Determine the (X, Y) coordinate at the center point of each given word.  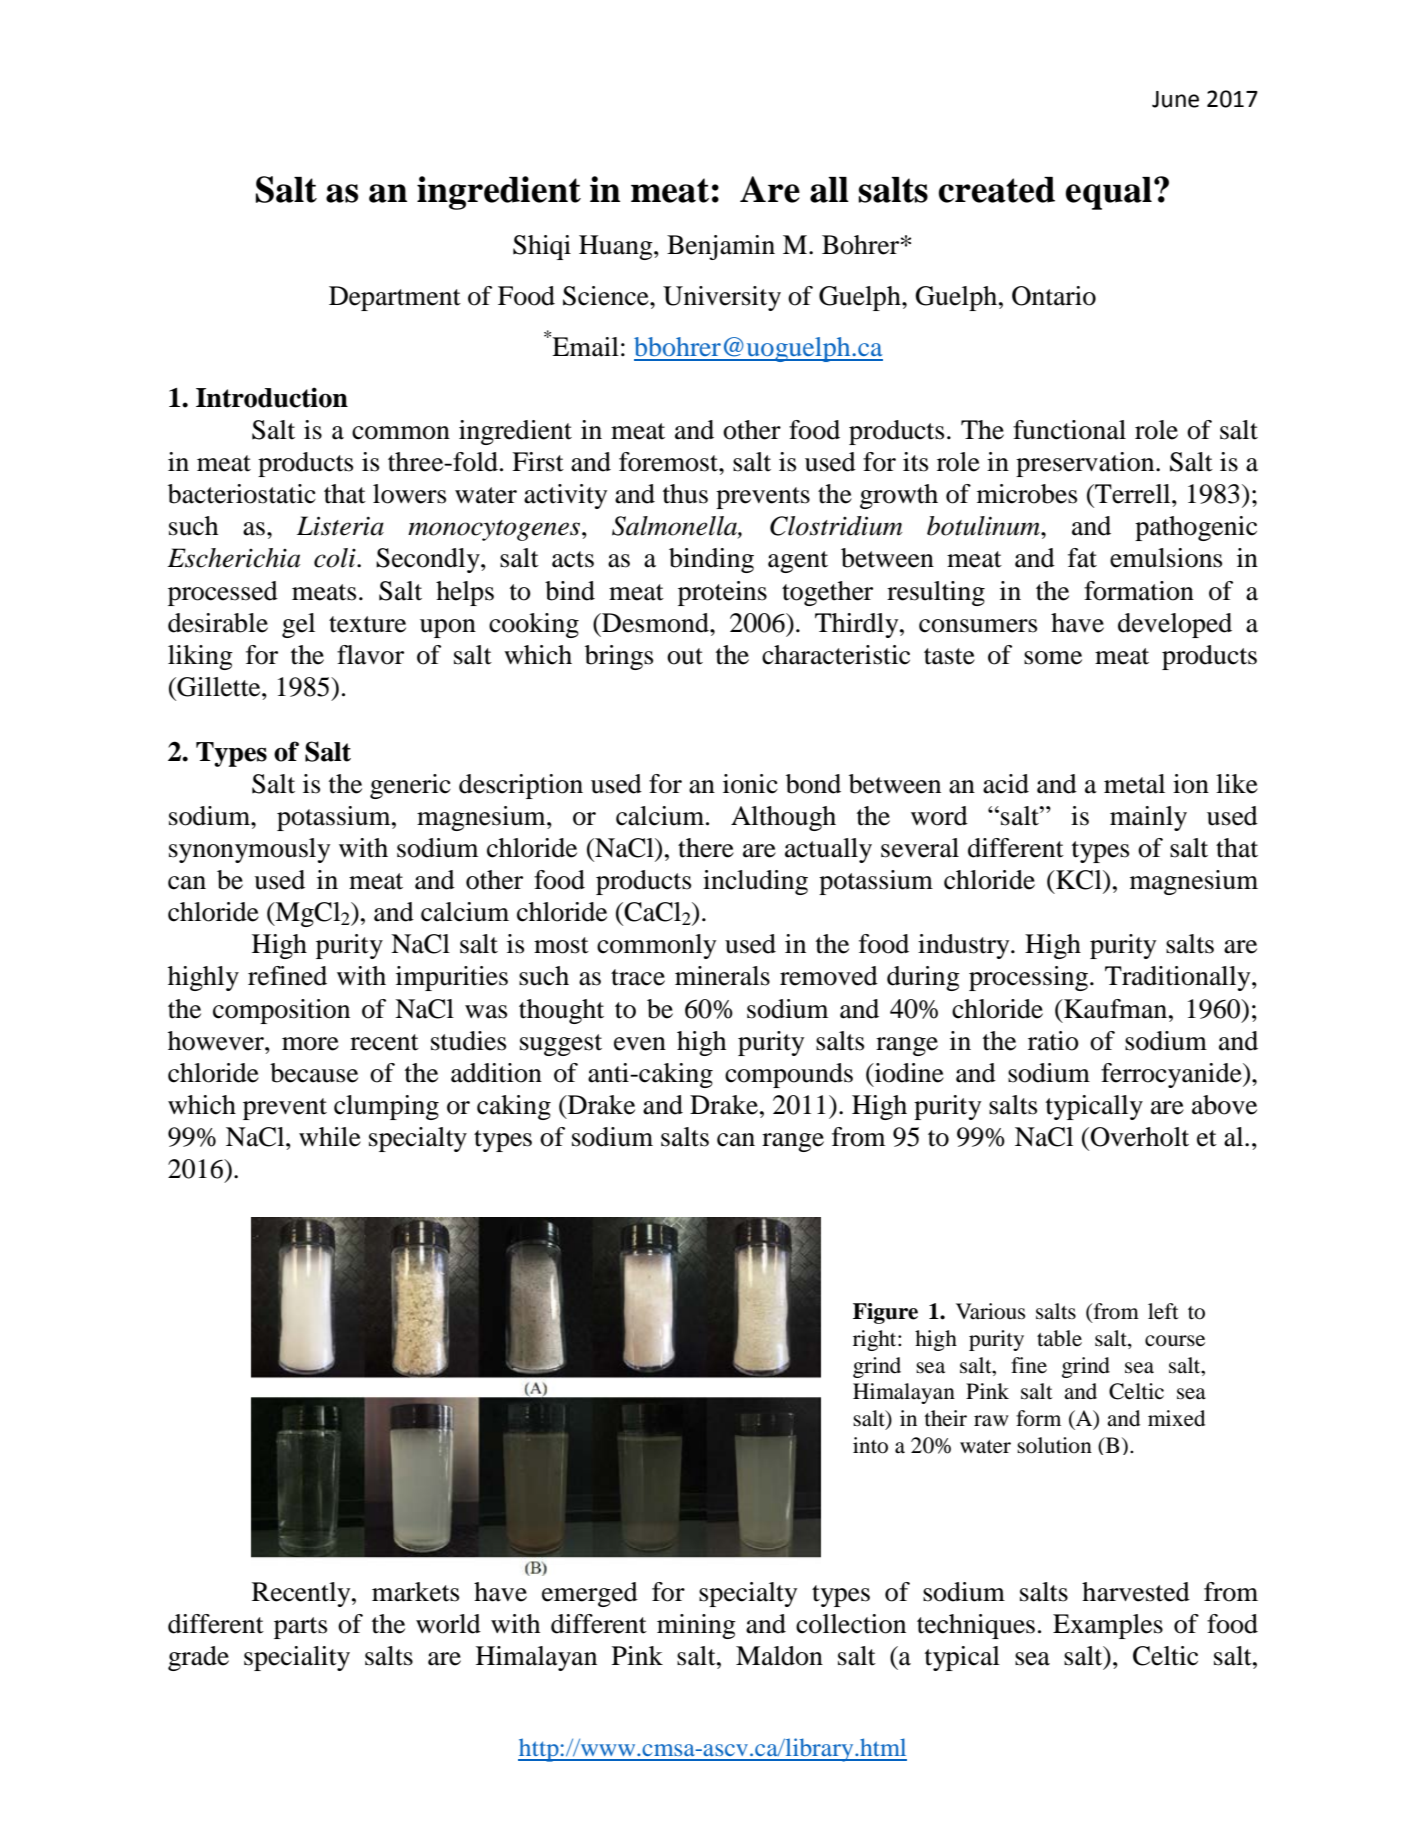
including (755, 882)
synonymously (249, 850)
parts (300, 1628)
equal (1109, 193)
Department (395, 298)
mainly (1148, 818)
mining (696, 1626)
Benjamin (721, 247)
